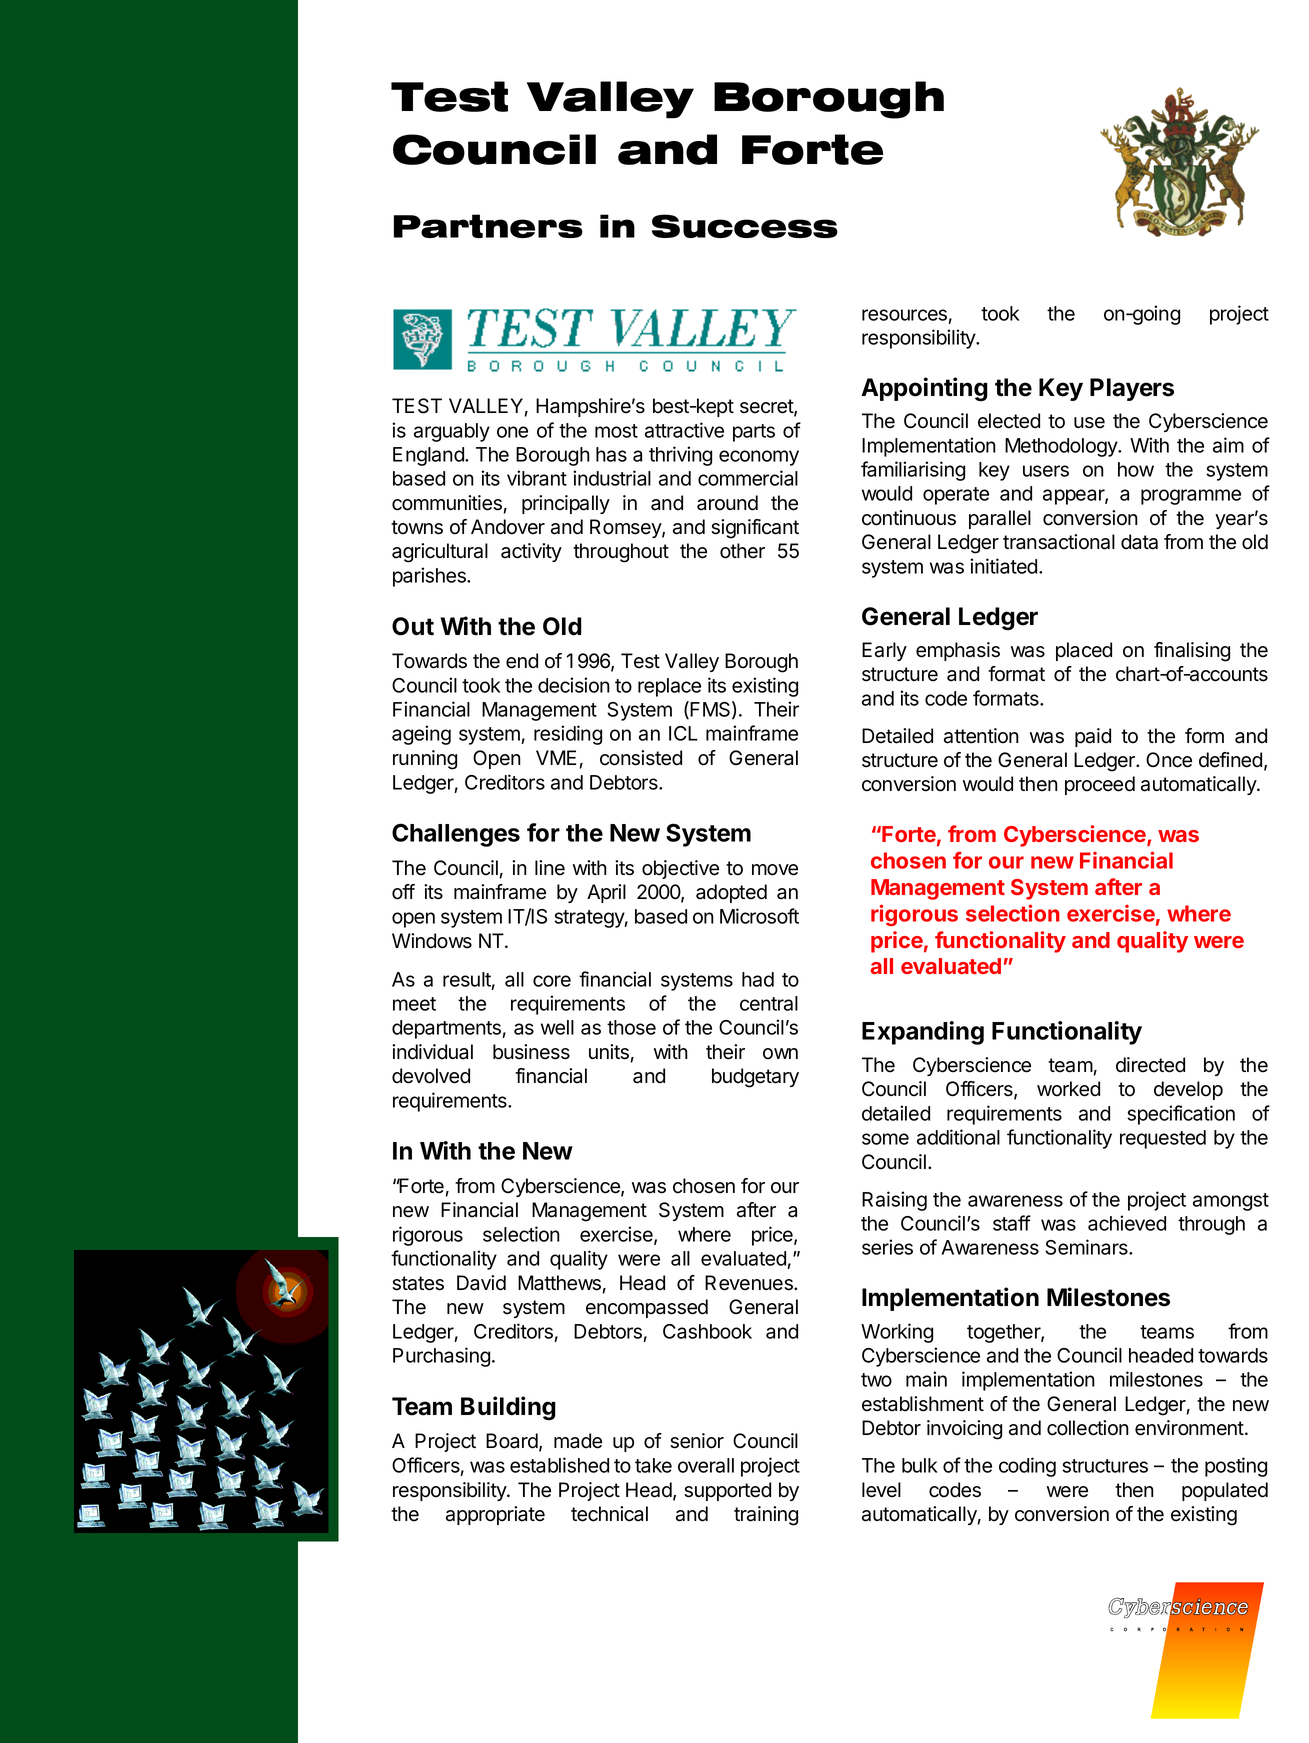  I want to click on series, so click(887, 1247).
